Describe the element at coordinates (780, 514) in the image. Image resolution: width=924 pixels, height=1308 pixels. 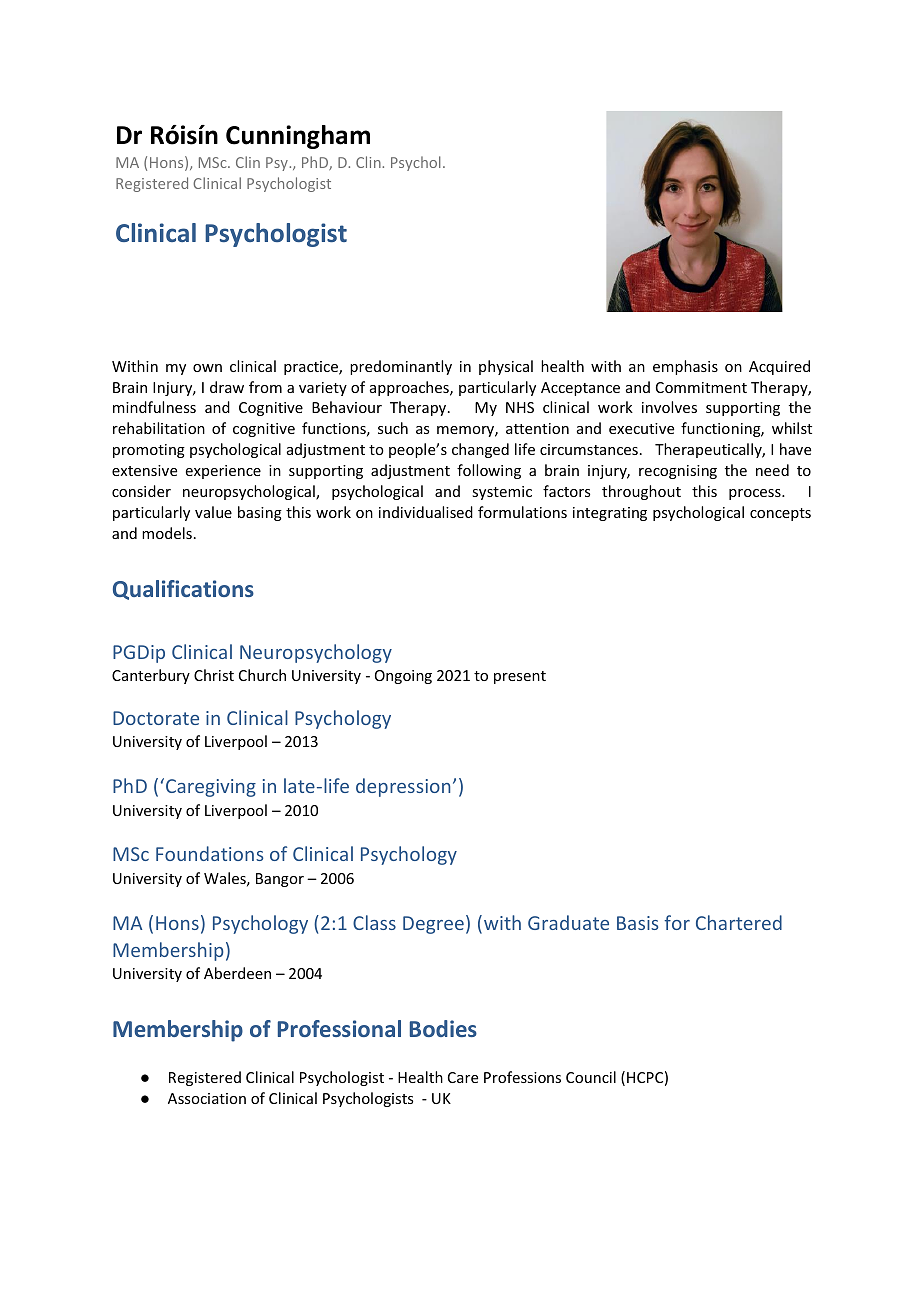
I see `concepts` at that location.
